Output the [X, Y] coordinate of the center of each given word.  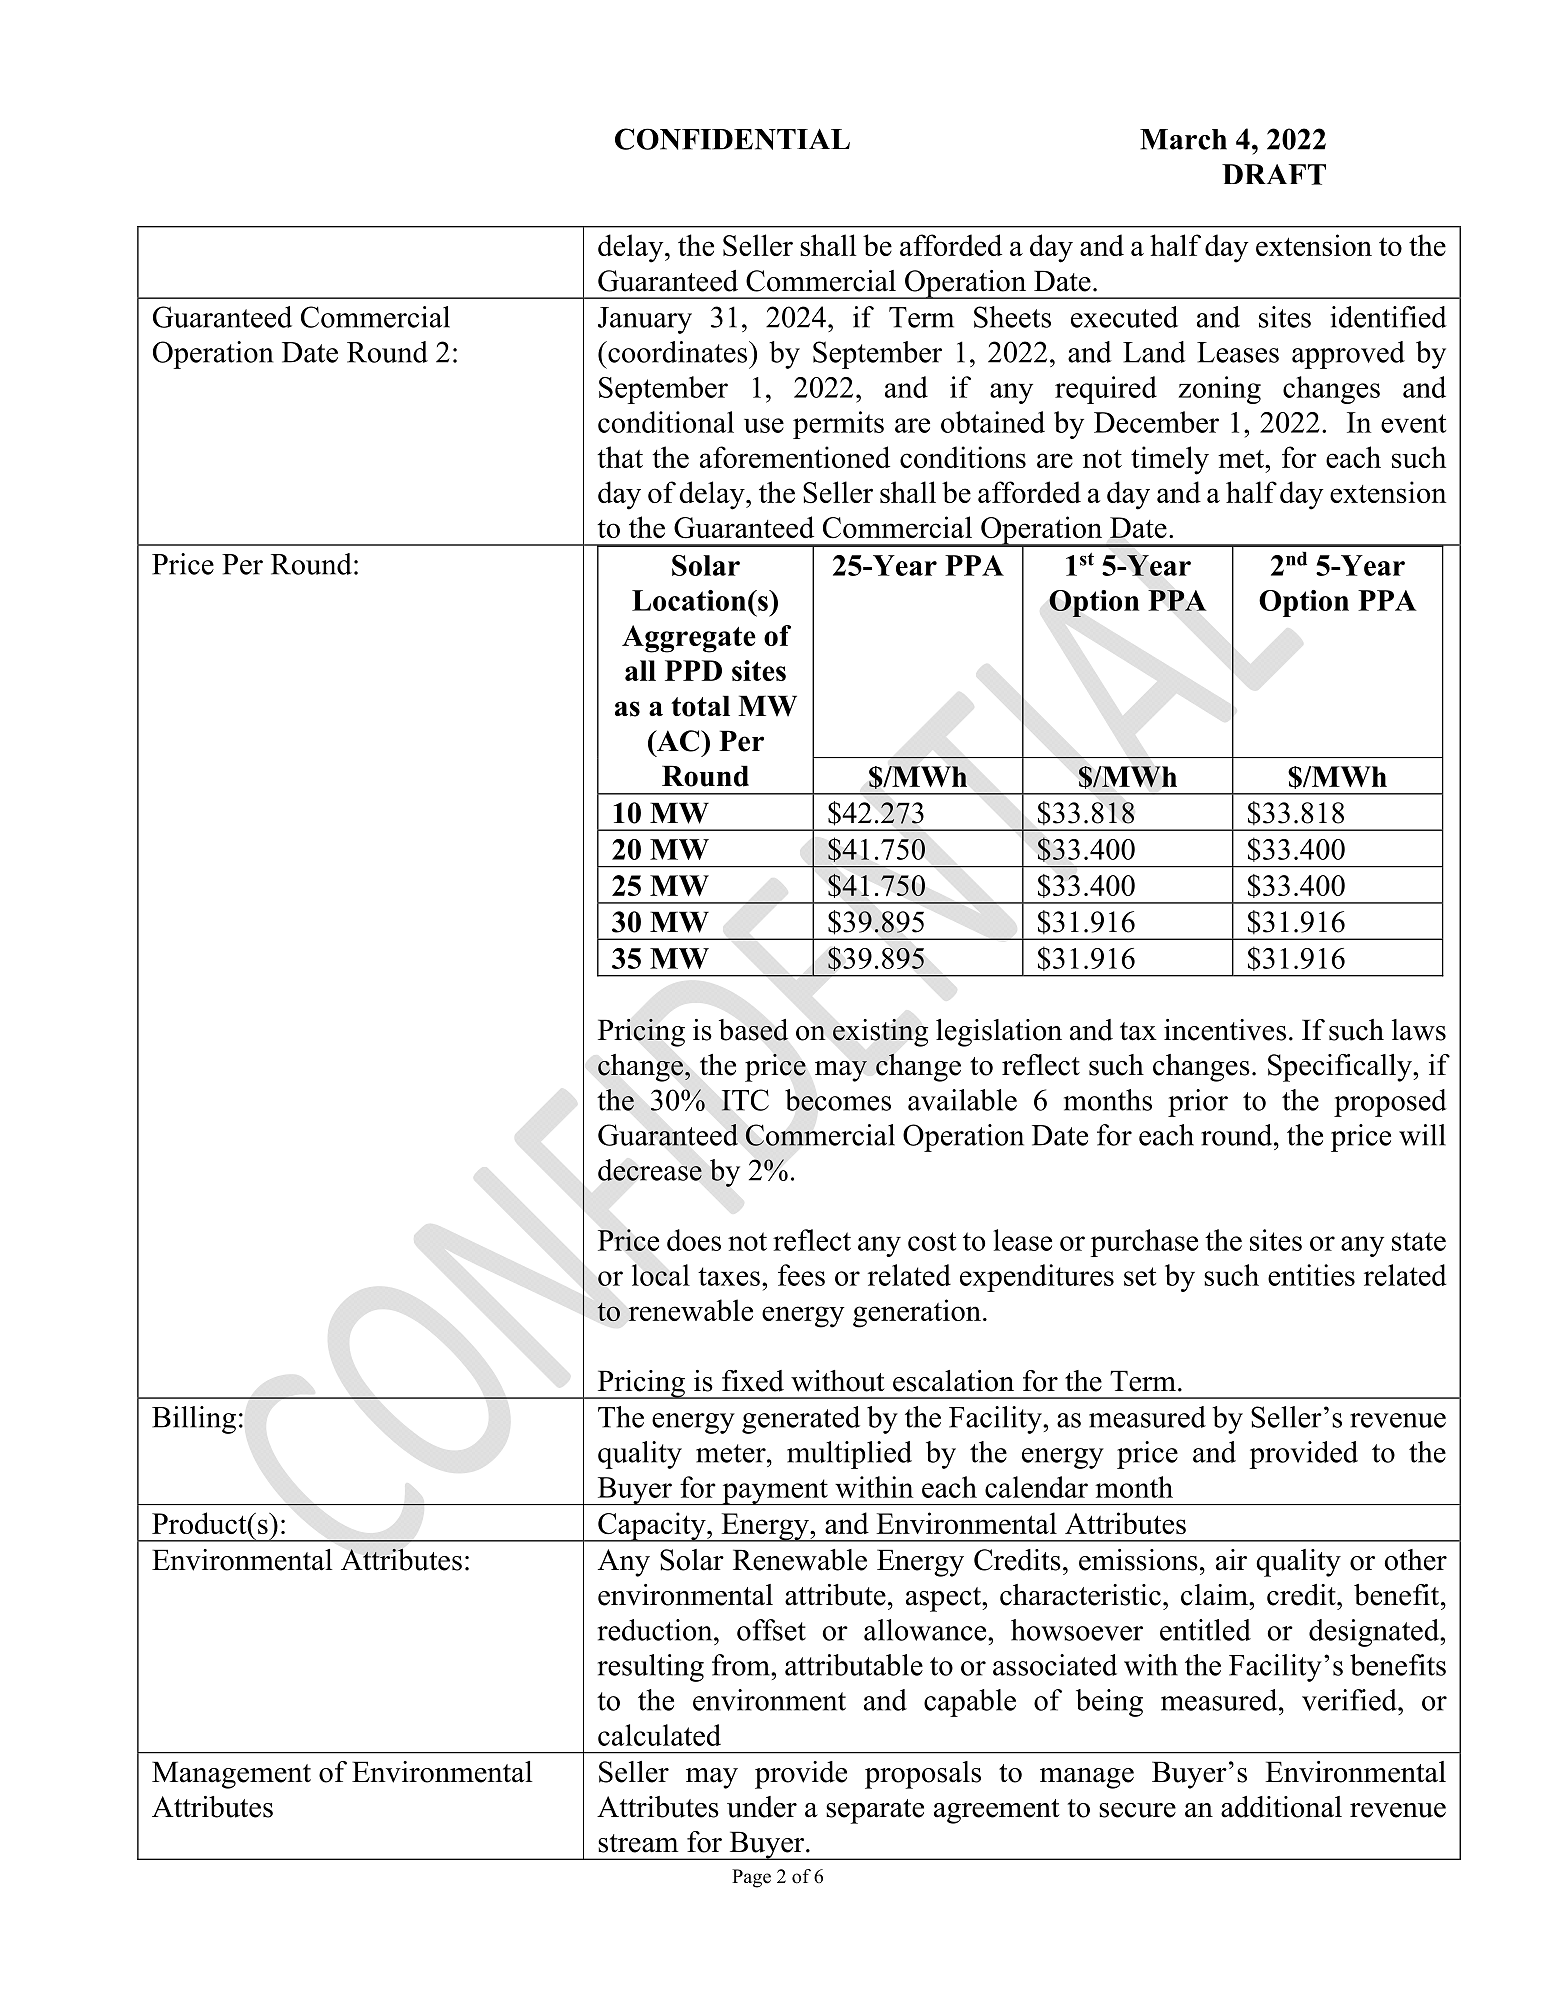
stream [638, 1843]
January [645, 320]
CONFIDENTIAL [732, 139]
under [762, 1807]
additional [1281, 1807]
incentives [1225, 1030]
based [753, 1030]
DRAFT [1274, 174]
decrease [650, 1170]
